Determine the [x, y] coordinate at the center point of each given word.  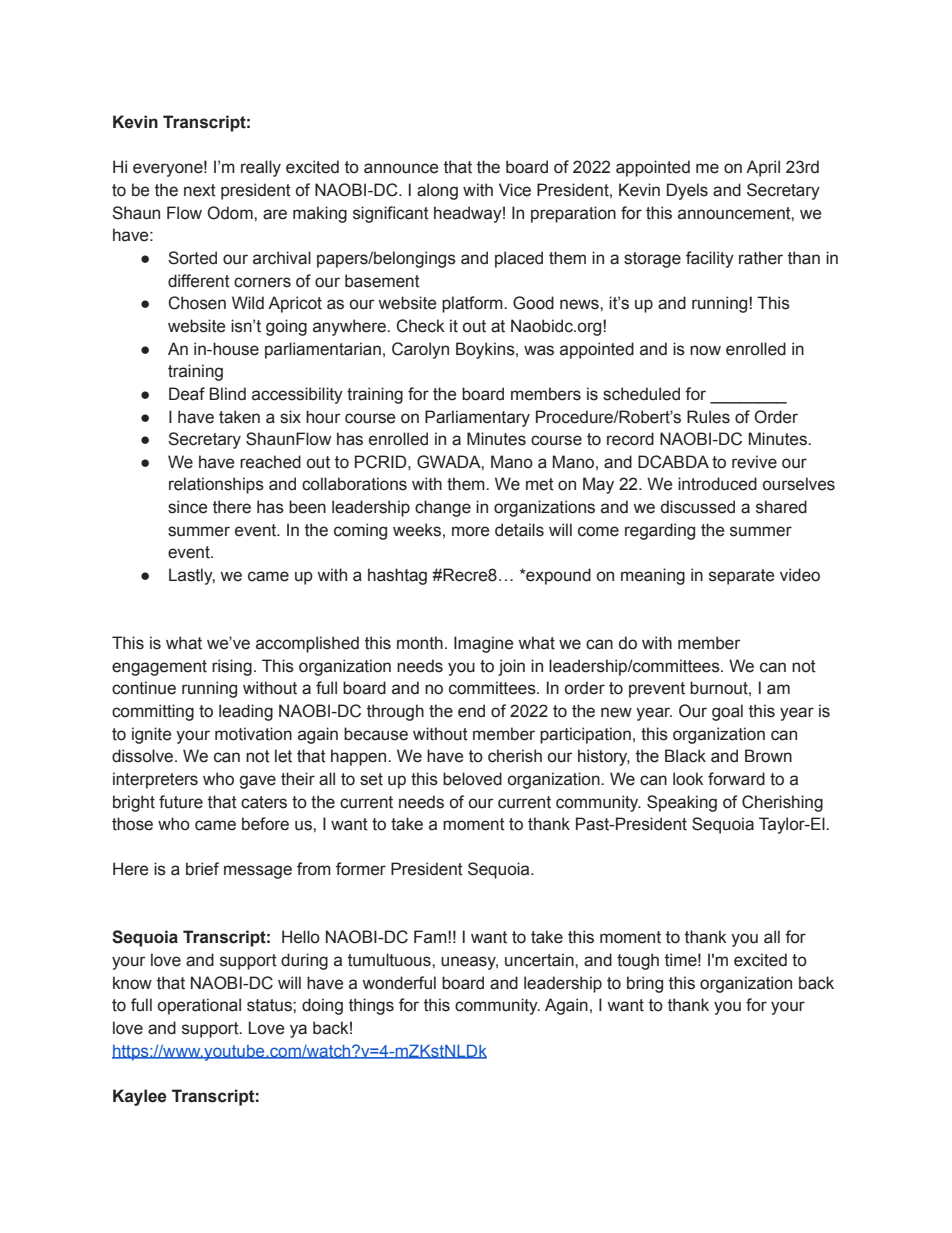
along [437, 191]
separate [741, 577]
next [200, 190]
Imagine [483, 644]
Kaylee [140, 1097]
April [763, 168]
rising [232, 667]
